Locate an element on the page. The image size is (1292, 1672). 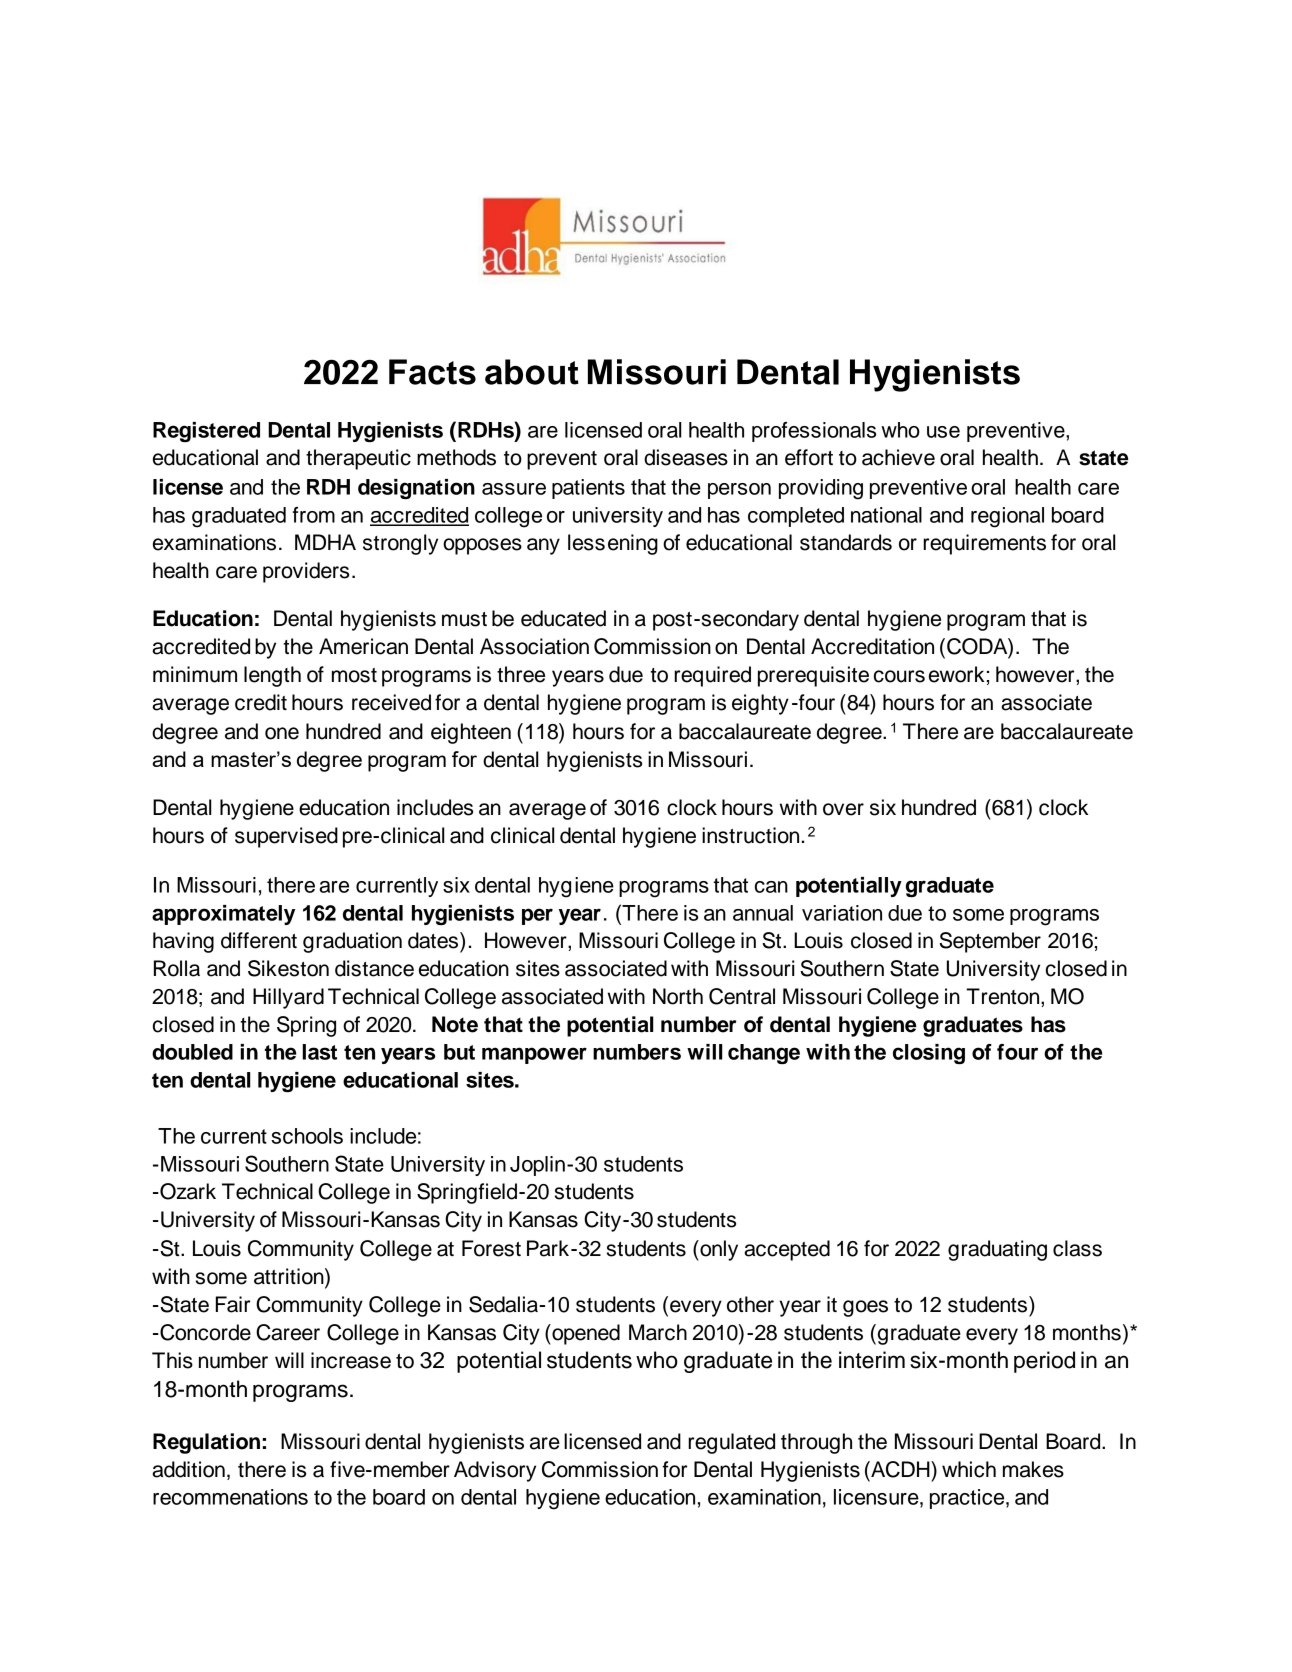
addition is located at coordinates (188, 1469).
